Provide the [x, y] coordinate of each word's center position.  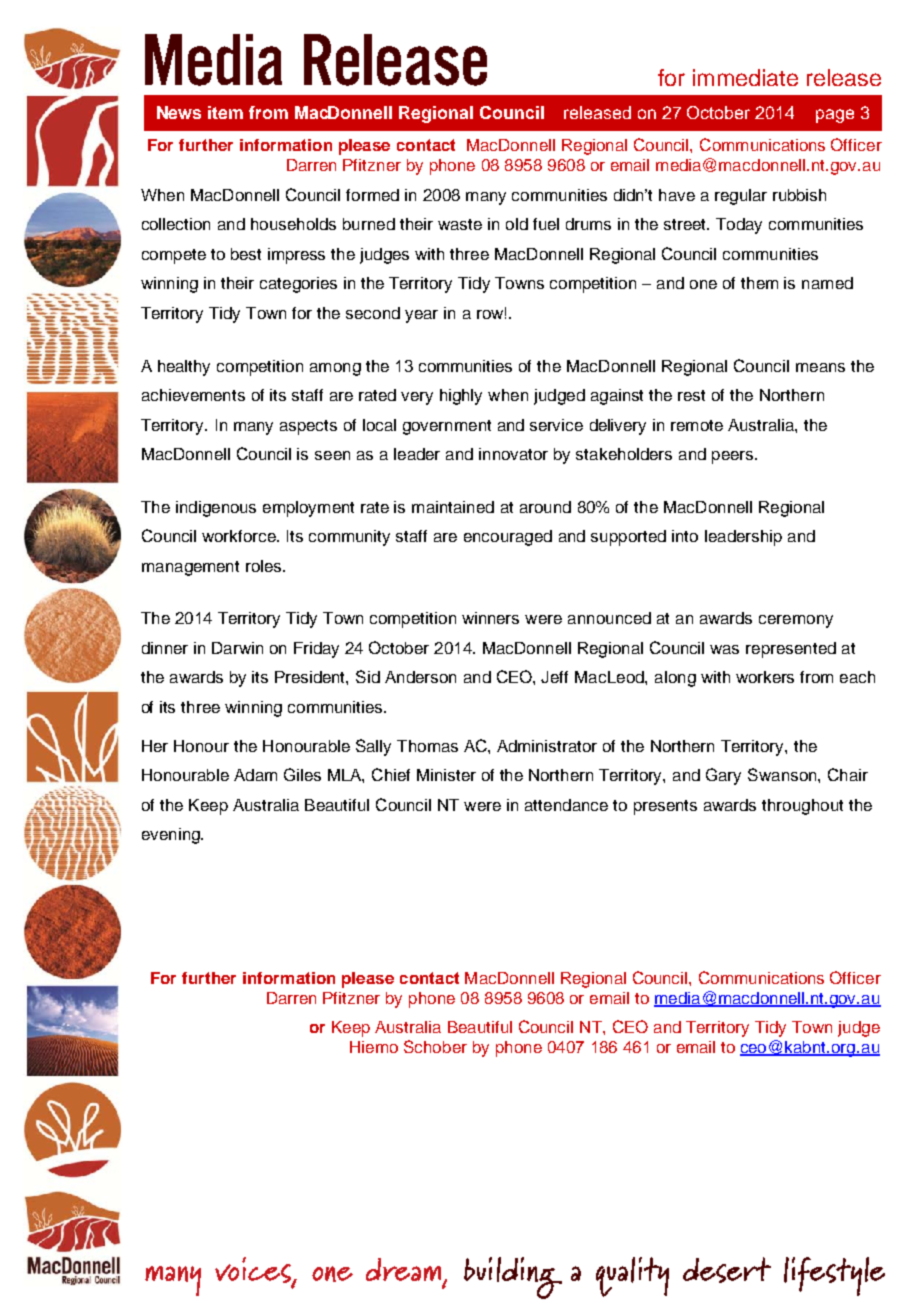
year [421, 316]
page [835, 116]
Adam [255, 775]
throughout [802, 807]
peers [734, 457]
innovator [513, 454]
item [225, 112]
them [759, 283]
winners [490, 618]
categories [298, 285]
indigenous [216, 509]
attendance [566, 805]
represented [791, 650]
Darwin [237, 648]
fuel [546, 224]
